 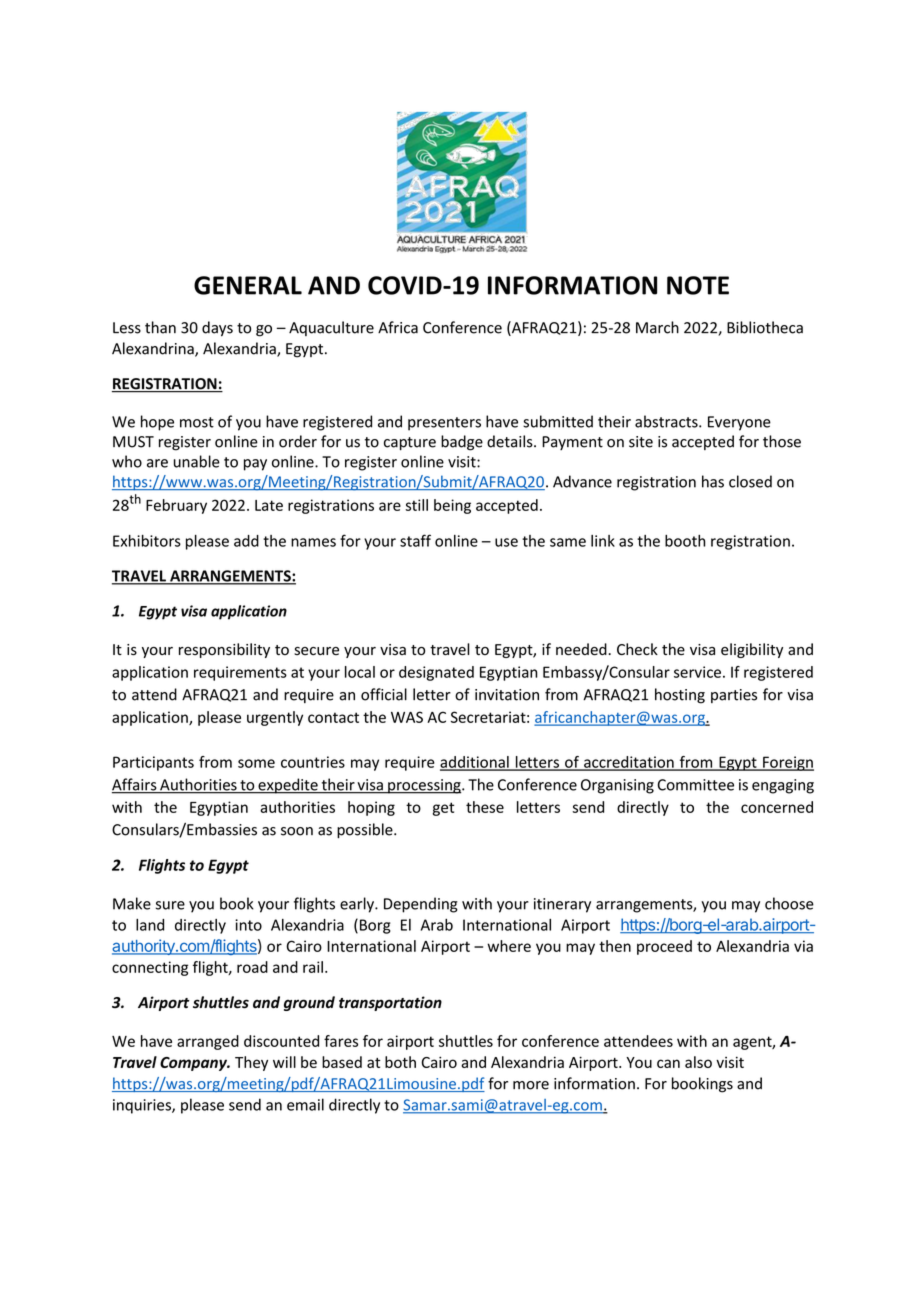 What do you see at coordinates (331, 328) in the document?
I see `Aquaculture` at bounding box center [331, 328].
